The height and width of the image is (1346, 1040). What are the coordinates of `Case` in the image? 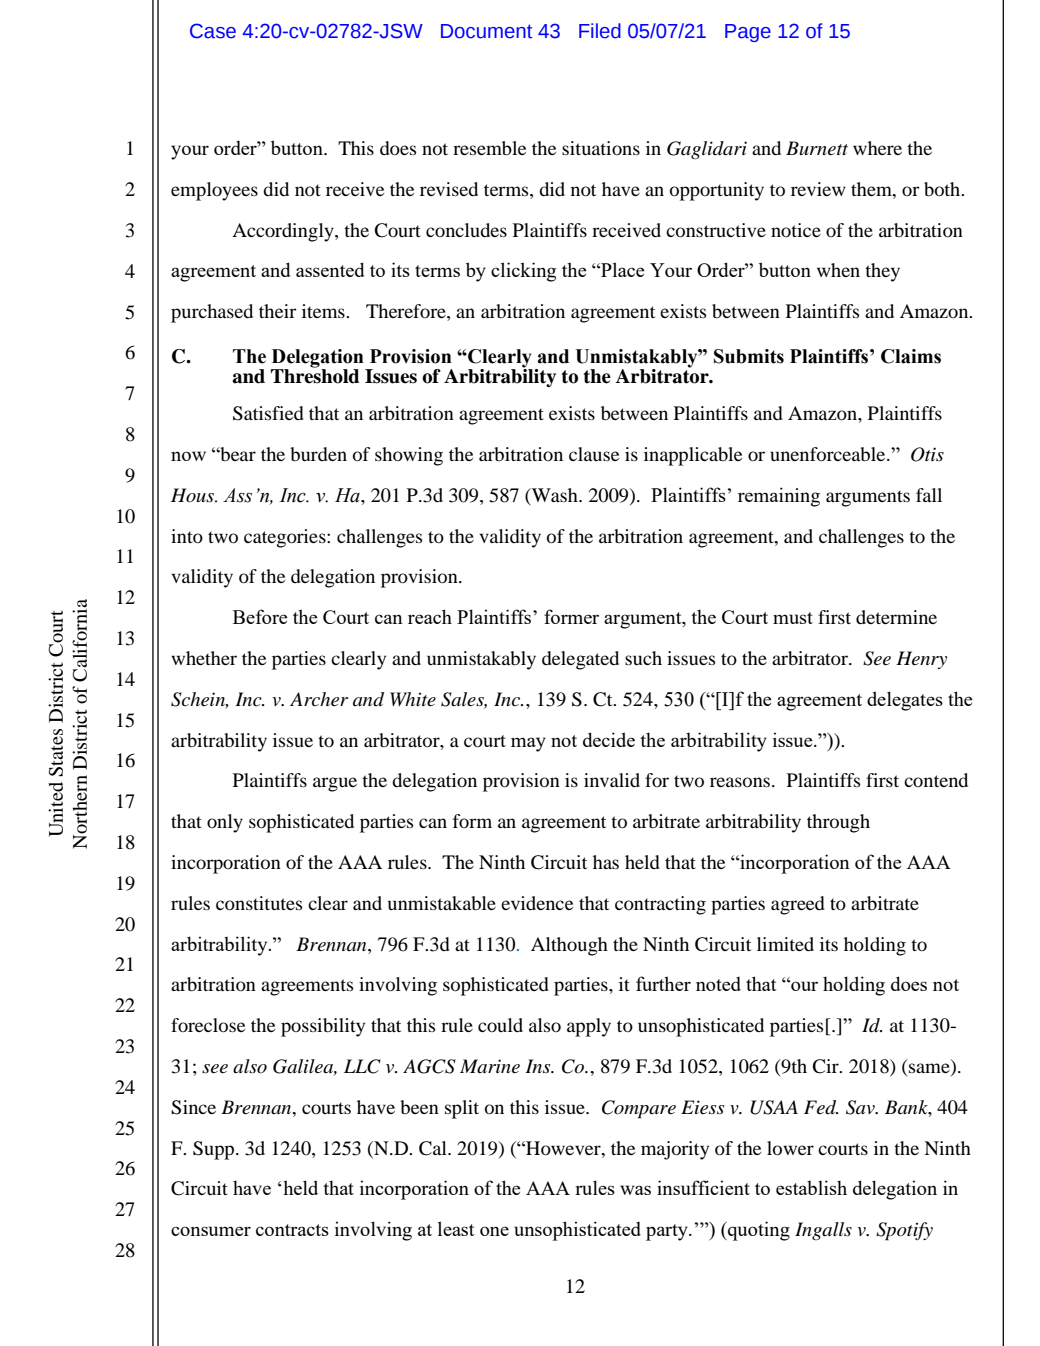 It's located at (213, 31).
